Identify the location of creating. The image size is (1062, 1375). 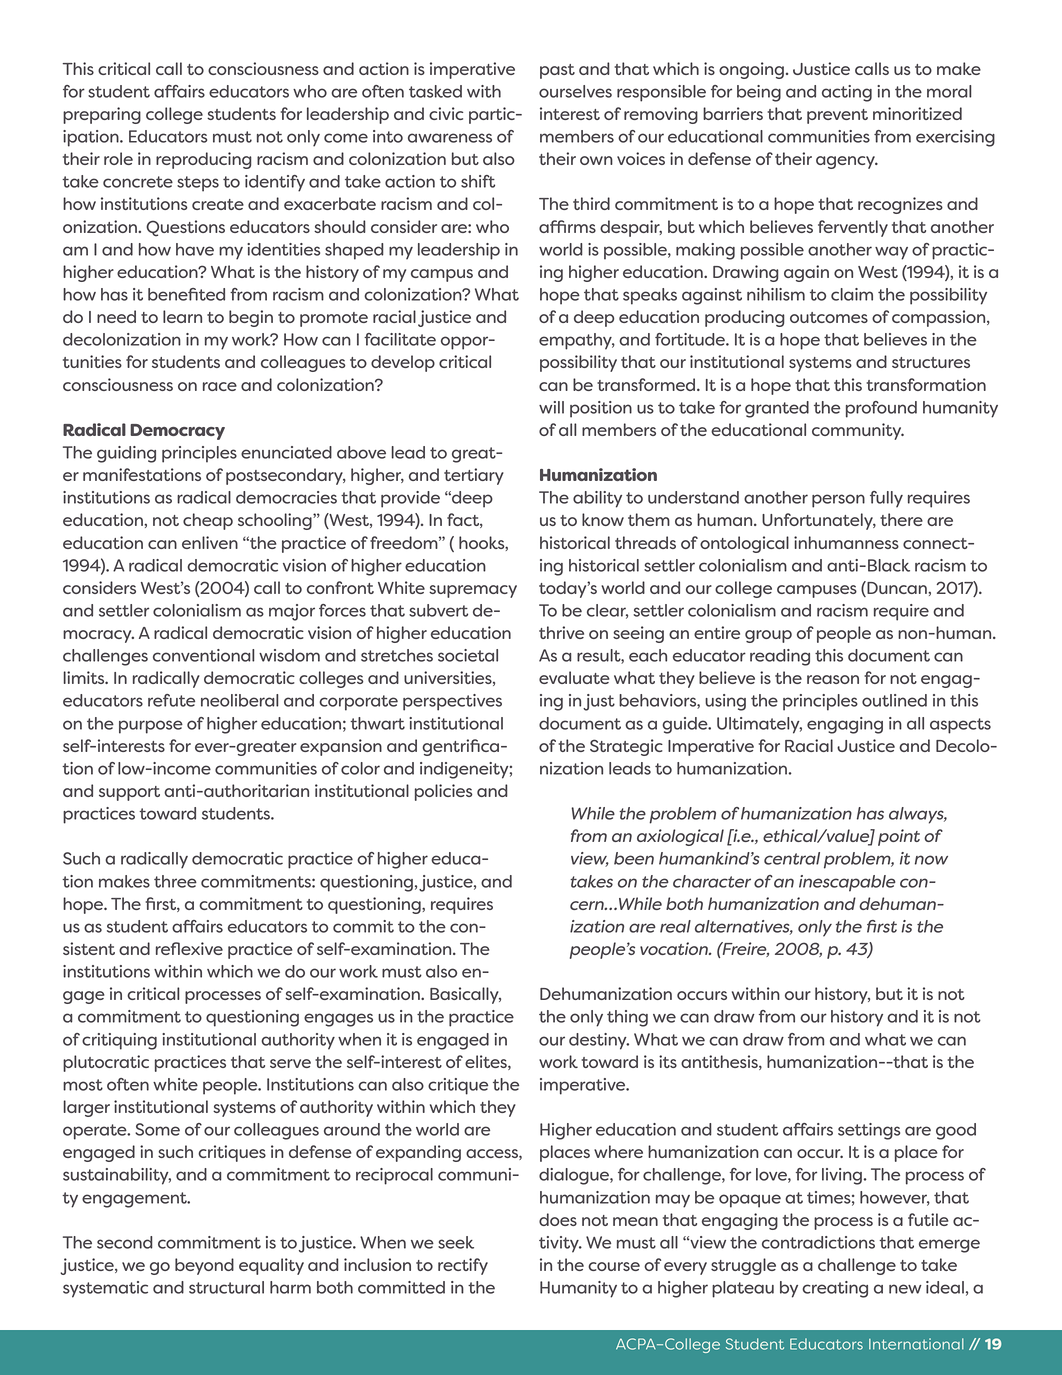
(835, 1289).
